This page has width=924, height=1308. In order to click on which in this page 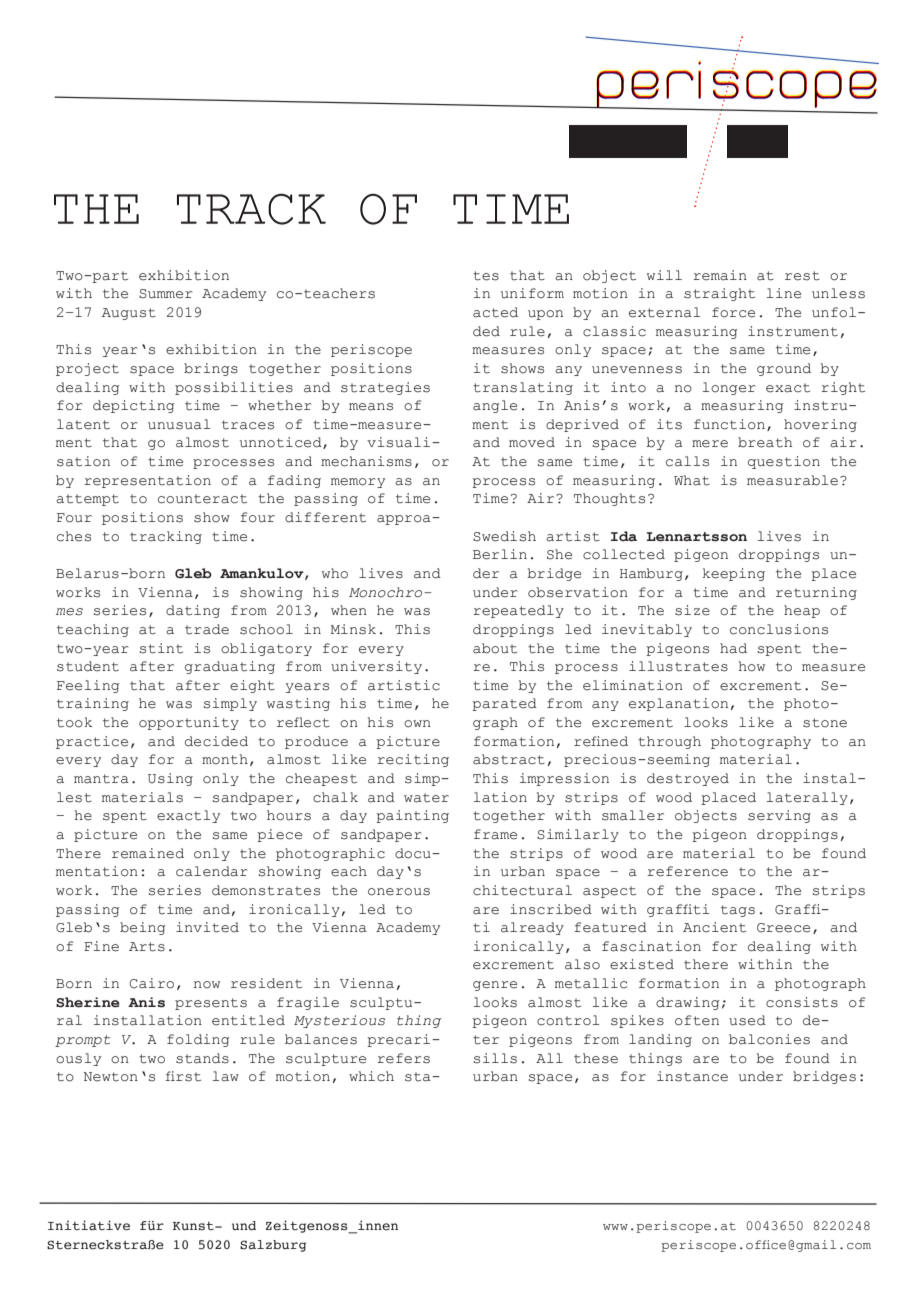, I will do `click(371, 1076)`.
